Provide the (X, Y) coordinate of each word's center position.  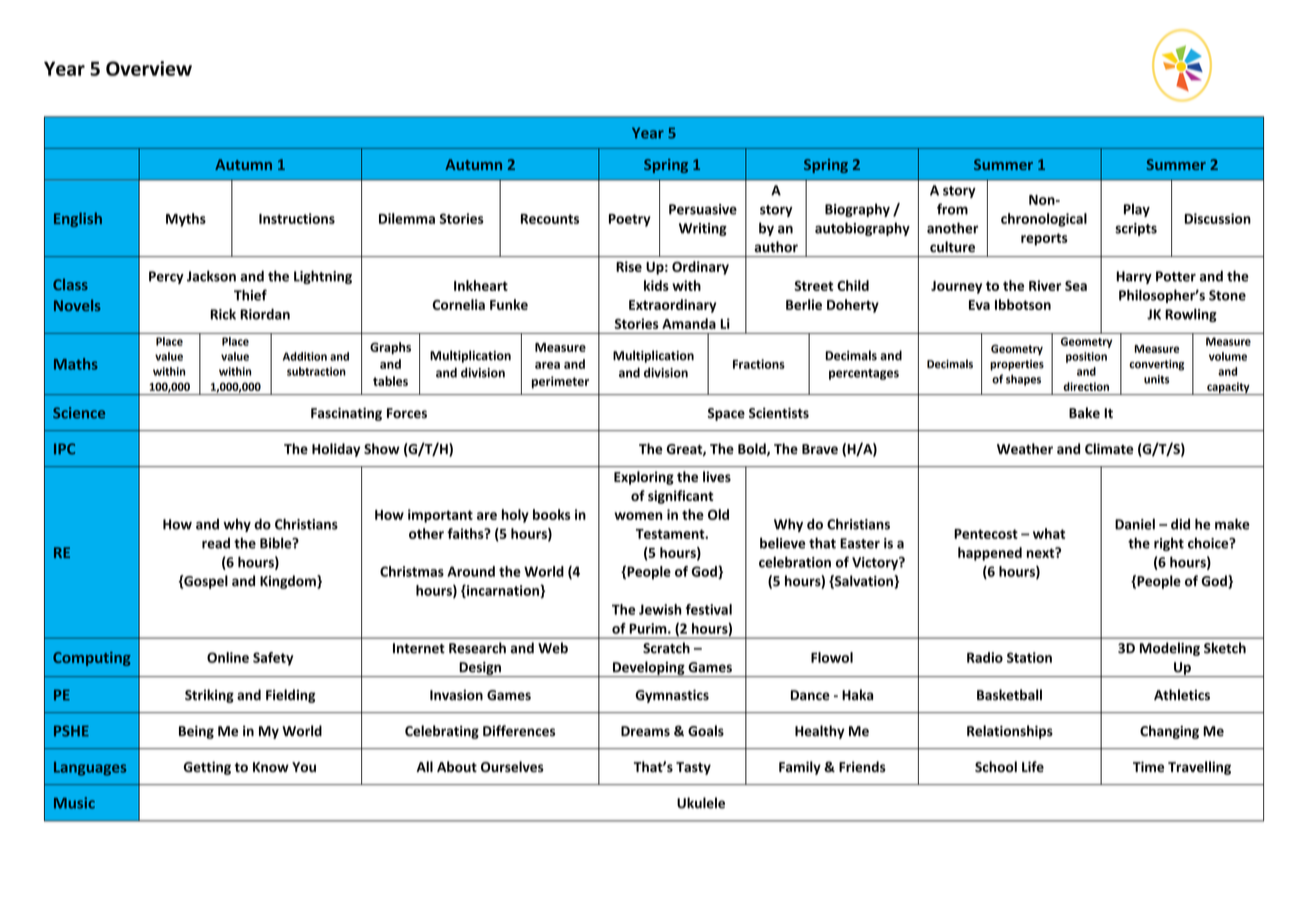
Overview (149, 68)
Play (1137, 210)
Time (1148, 766)
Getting (207, 768)
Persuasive (703, 209)
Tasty (693, 768)
